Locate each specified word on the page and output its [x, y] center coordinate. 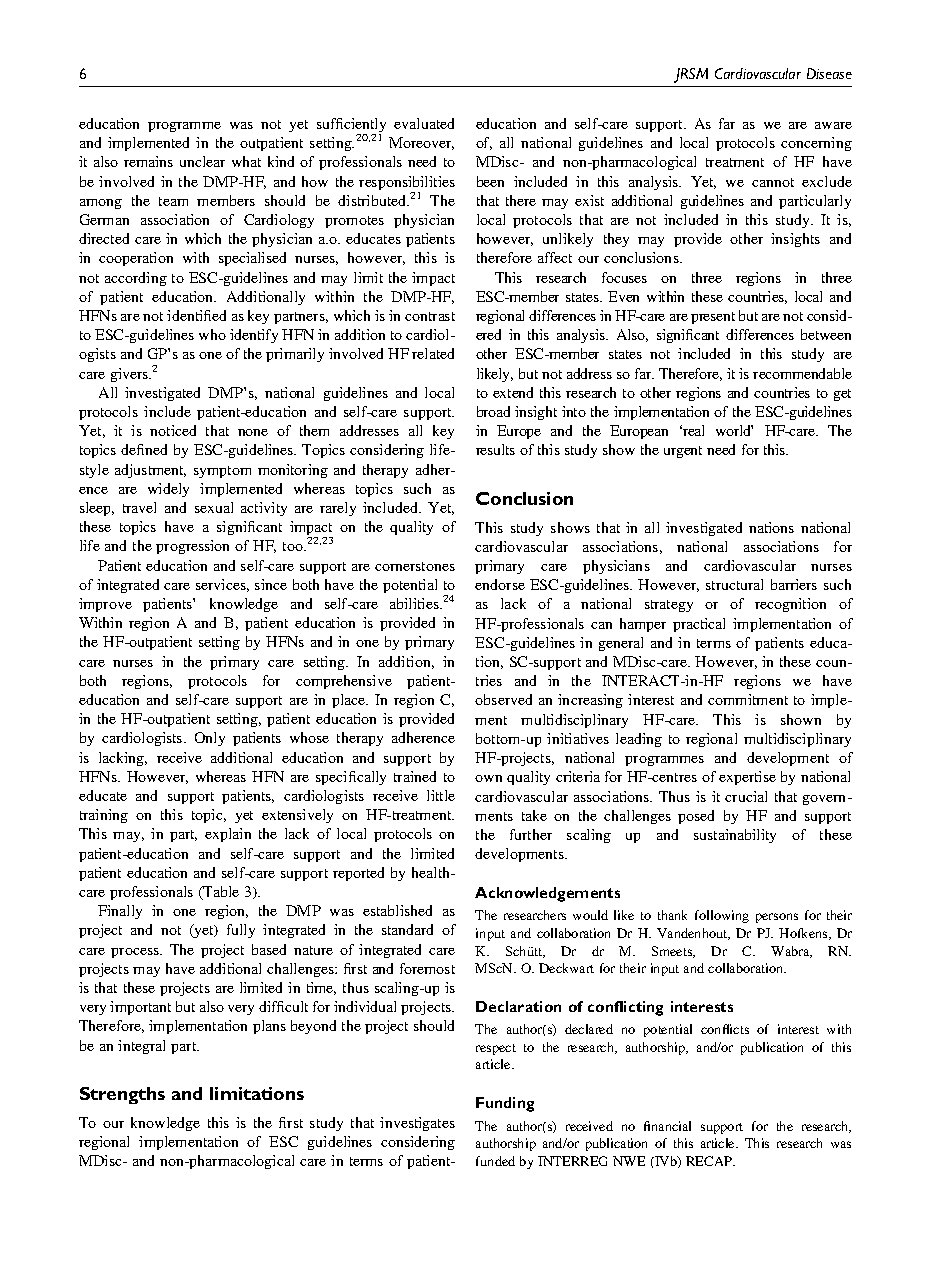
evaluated [424, 123]
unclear [202, 161]
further [531, 834]
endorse [500, 584]
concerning [816, 144]
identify [254, 336]
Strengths [122, 1095]
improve [105, 605]
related [433, 353]
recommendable [802, 373]
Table [220, 893]
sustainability [735, 836]
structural [734, 584]
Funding [505, 1104]
